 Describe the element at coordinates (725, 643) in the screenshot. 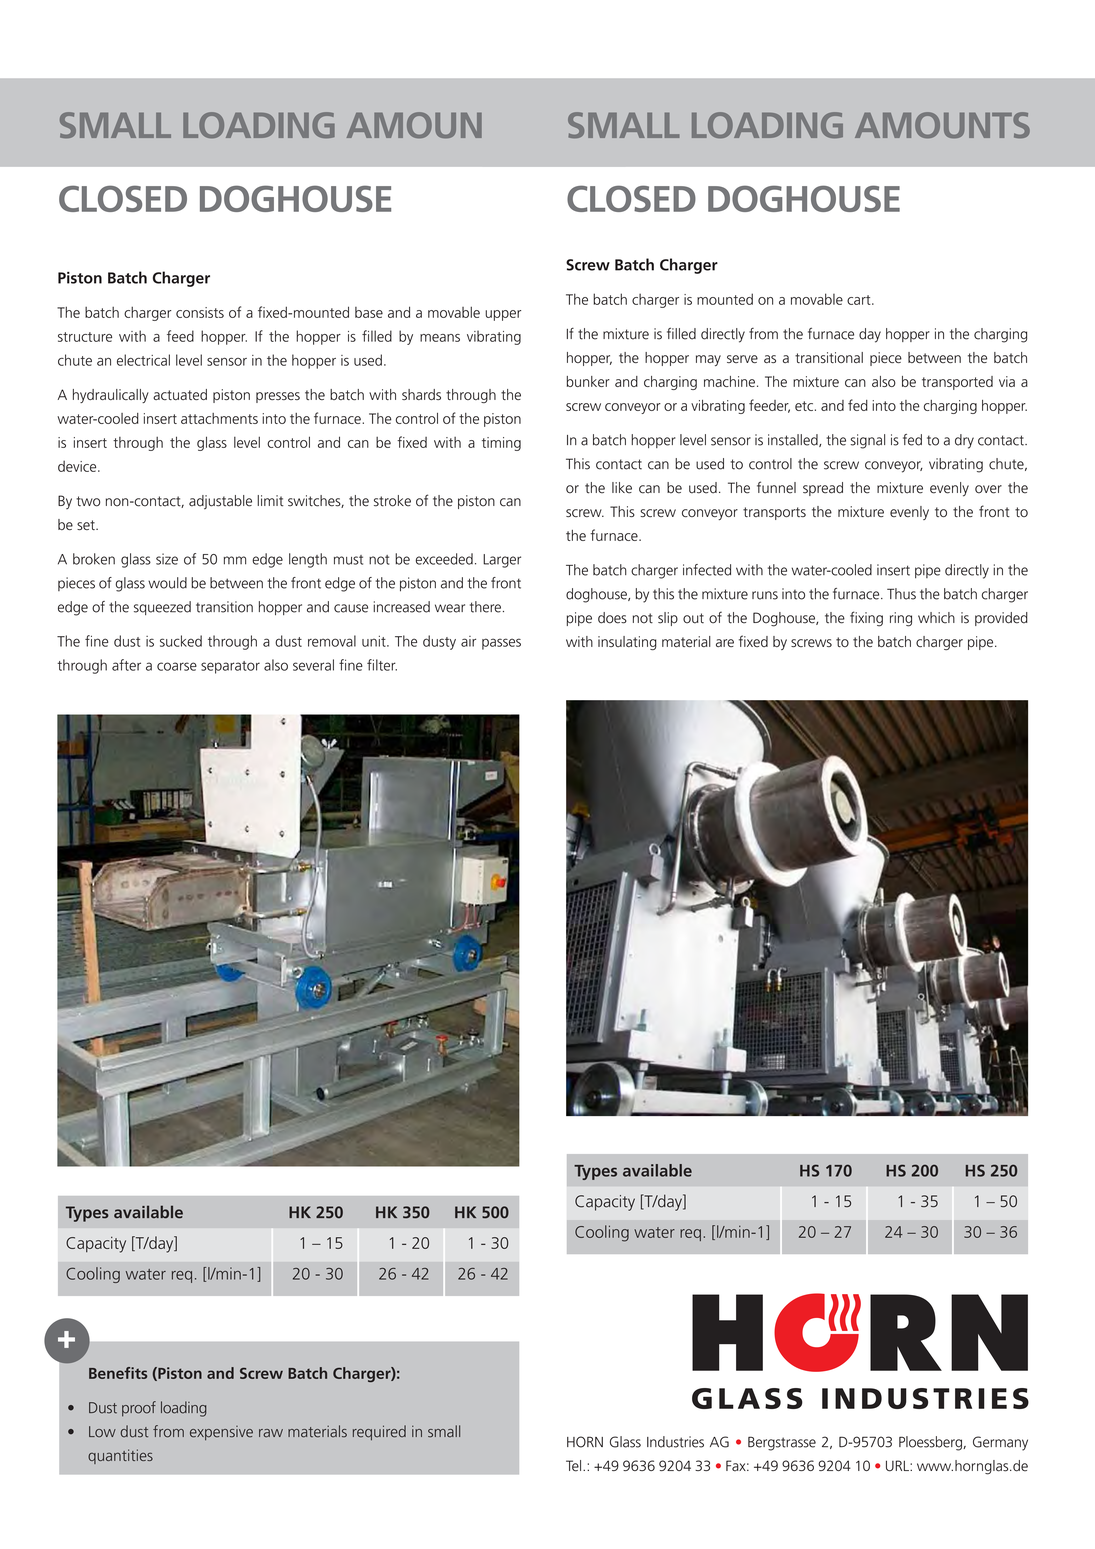

I see `are` at that location.
